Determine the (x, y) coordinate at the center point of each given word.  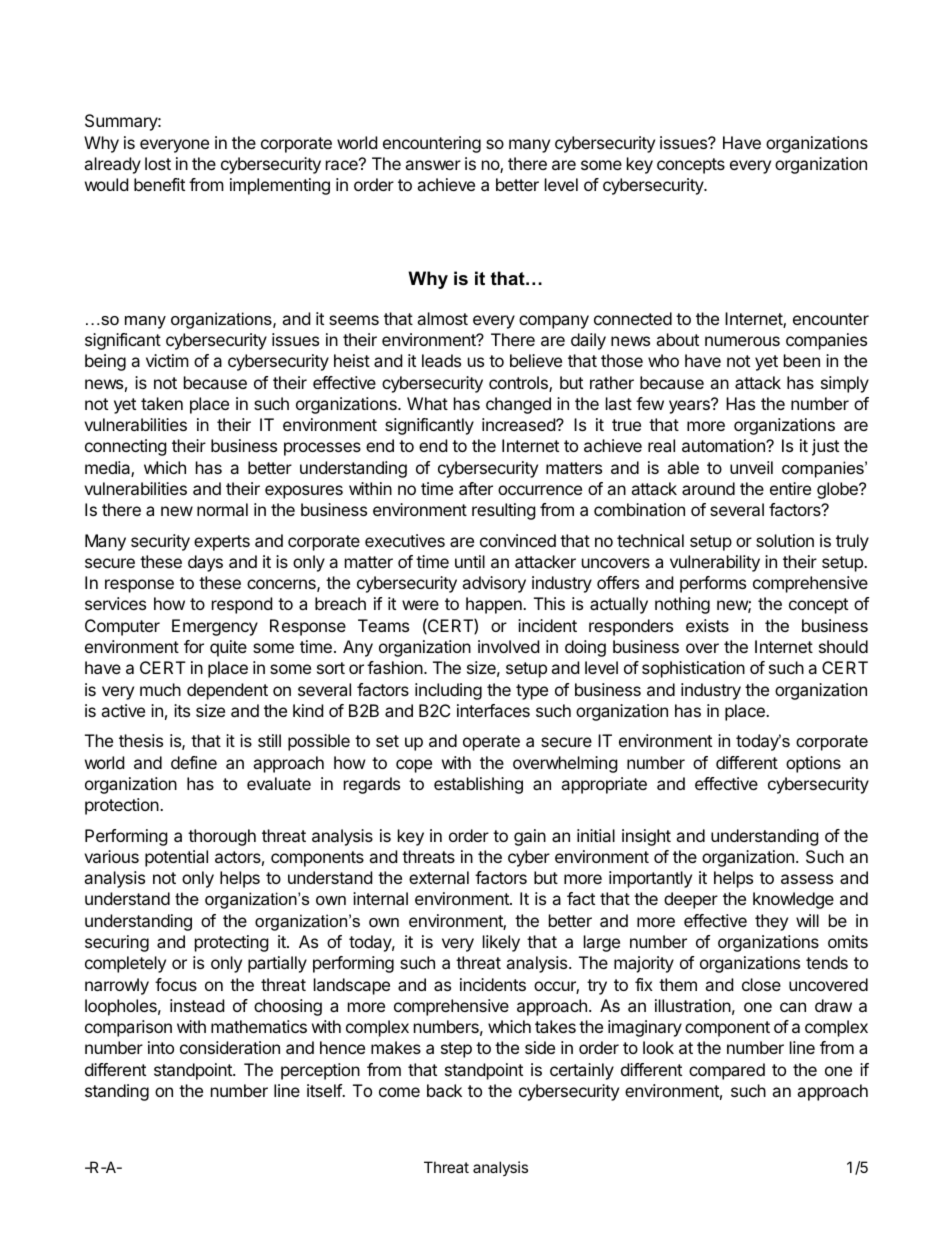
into (161, 1047)
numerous (742, 341)
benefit (159, 184)
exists (707, 625)
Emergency (215, 627)
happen (495, 605)
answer (433, 165)
